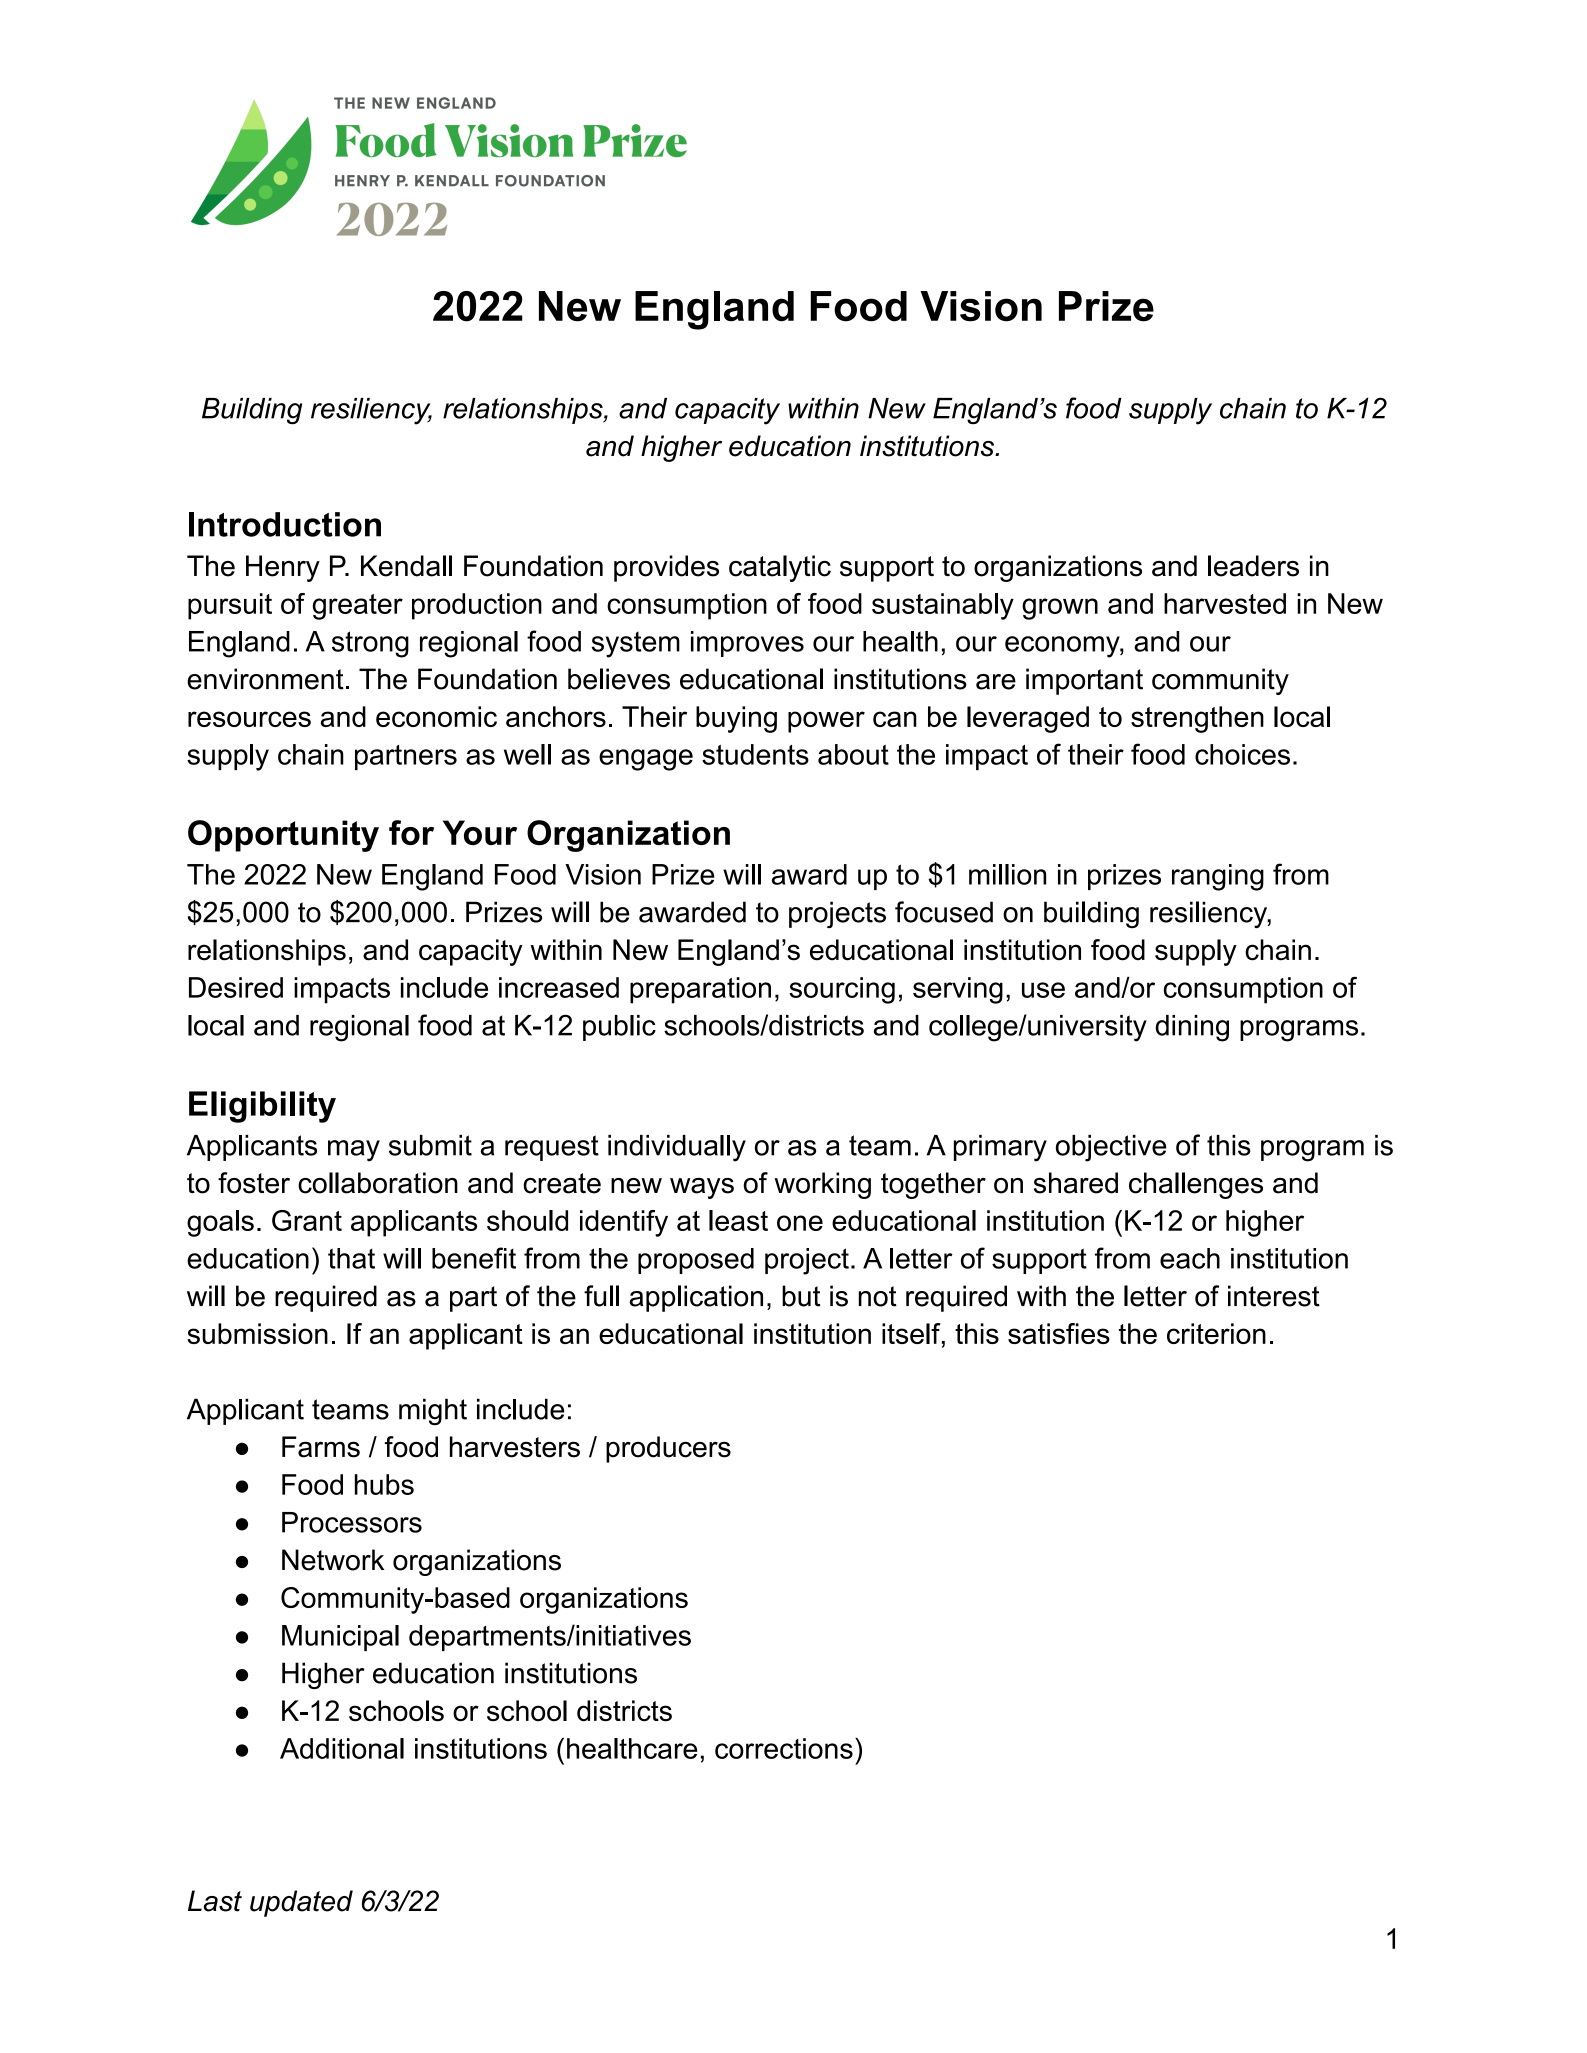 The image size is (1587, 2053). Describe the element at coordinates (738, 1220) in the page. I see `least` at that location.
